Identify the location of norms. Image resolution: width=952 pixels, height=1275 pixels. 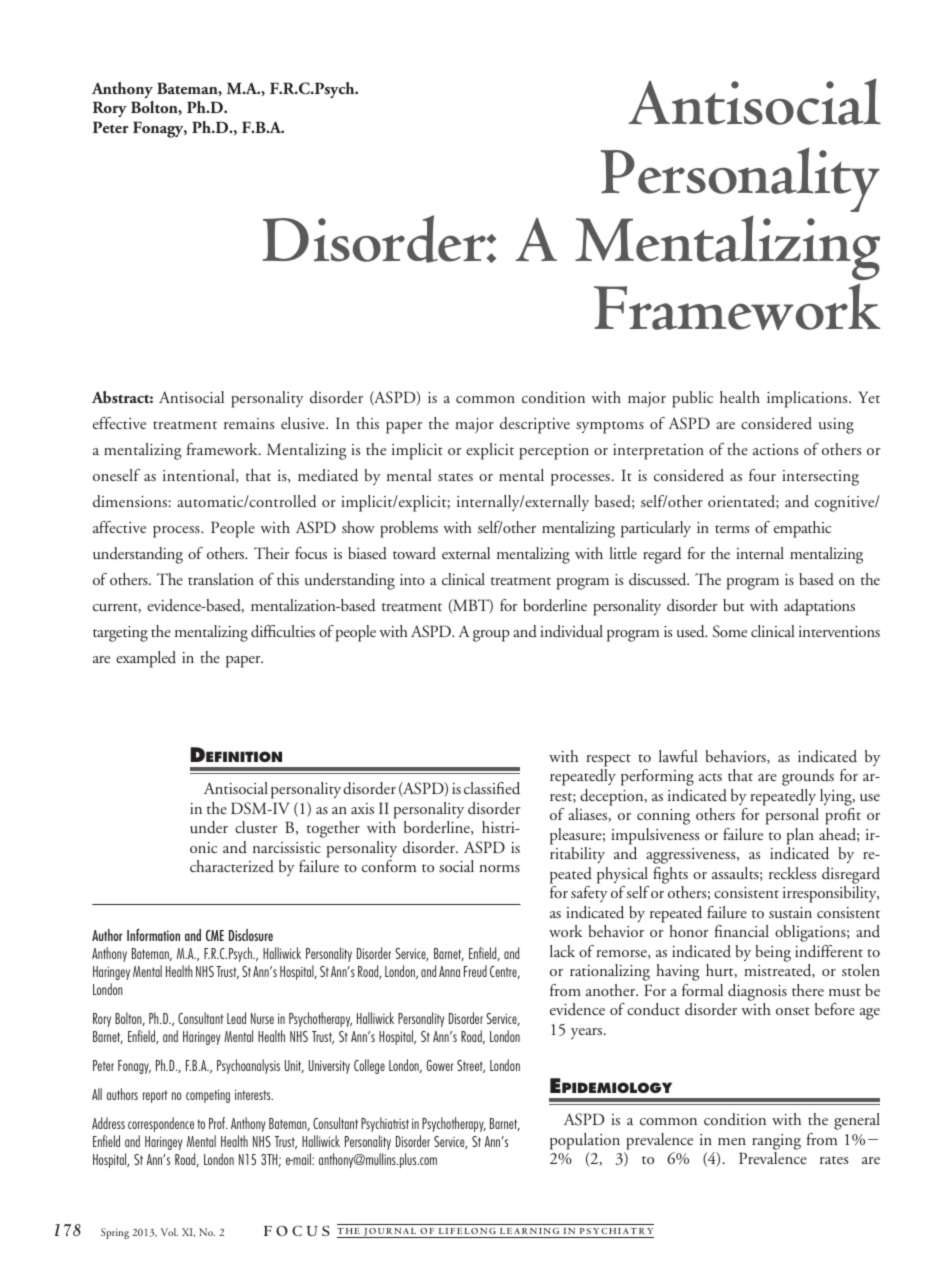
(499, 868).
